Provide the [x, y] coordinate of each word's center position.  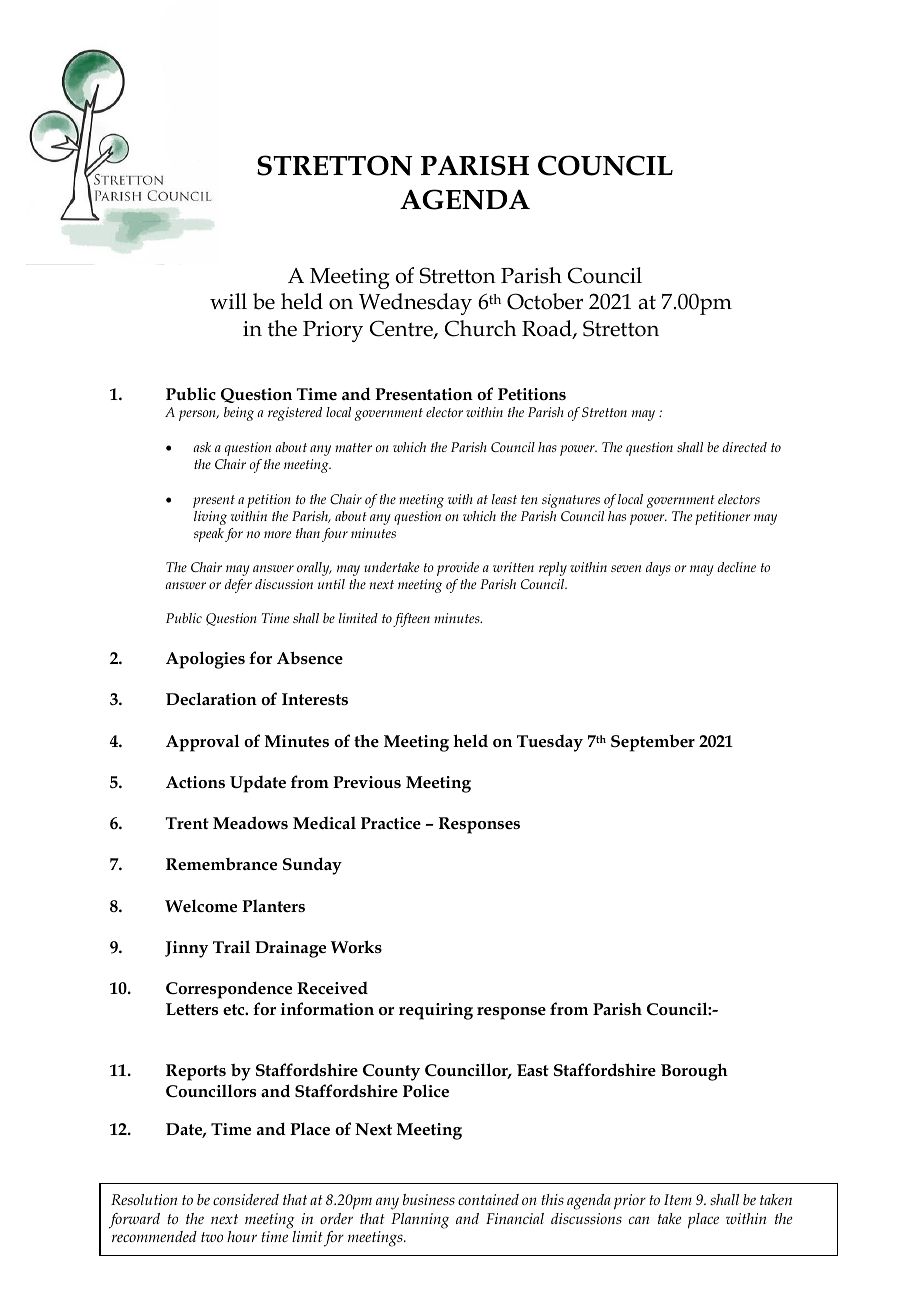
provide [458, 569]
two [212, 1237]
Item [678, 1199]
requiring [436, 1011]
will [228, 301]
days [658, 569]
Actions [195, 782]
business [429, 1199]
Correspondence [229, 990]
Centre [402, 329]
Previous [367, 782]
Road [548, 329]
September [653, 743]
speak [209, 535]
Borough [694, 1072]
